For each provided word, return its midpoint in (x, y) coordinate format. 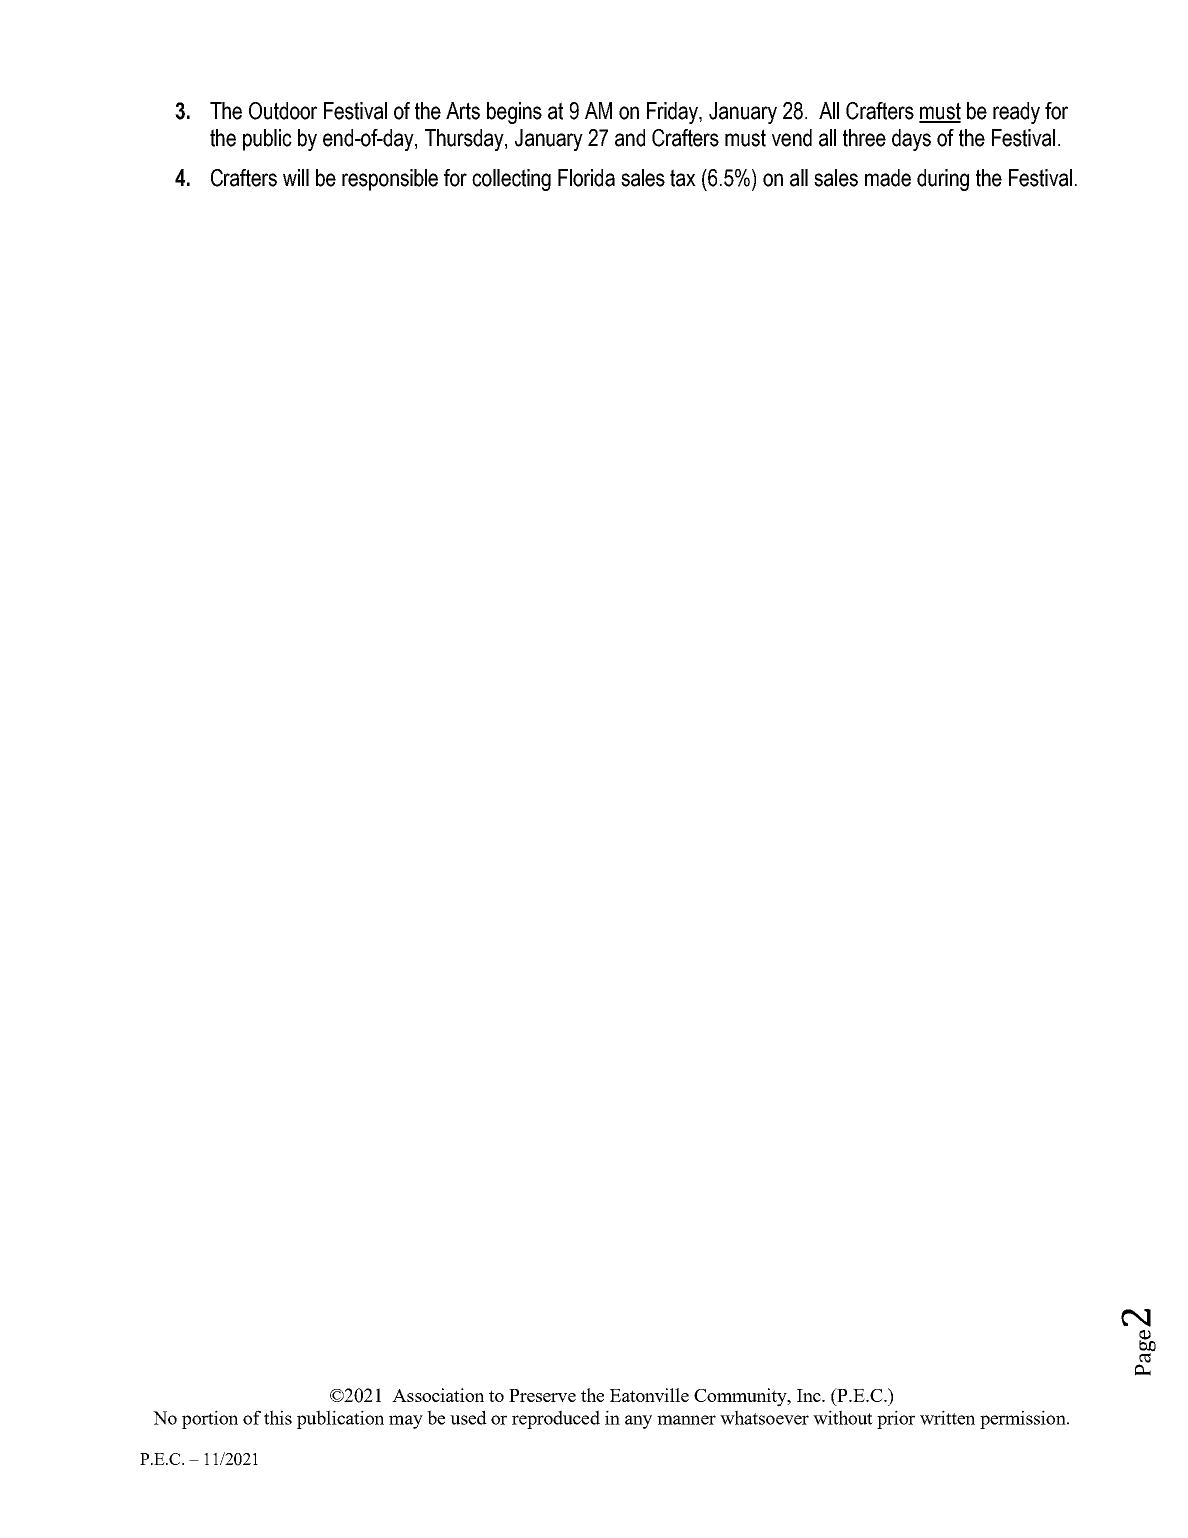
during (943, 180)
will (296, 177)
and (630, 138)
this (278, 1417)
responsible (390, 180)
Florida (586, 178)
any (638, 1422)
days (911, 140)
